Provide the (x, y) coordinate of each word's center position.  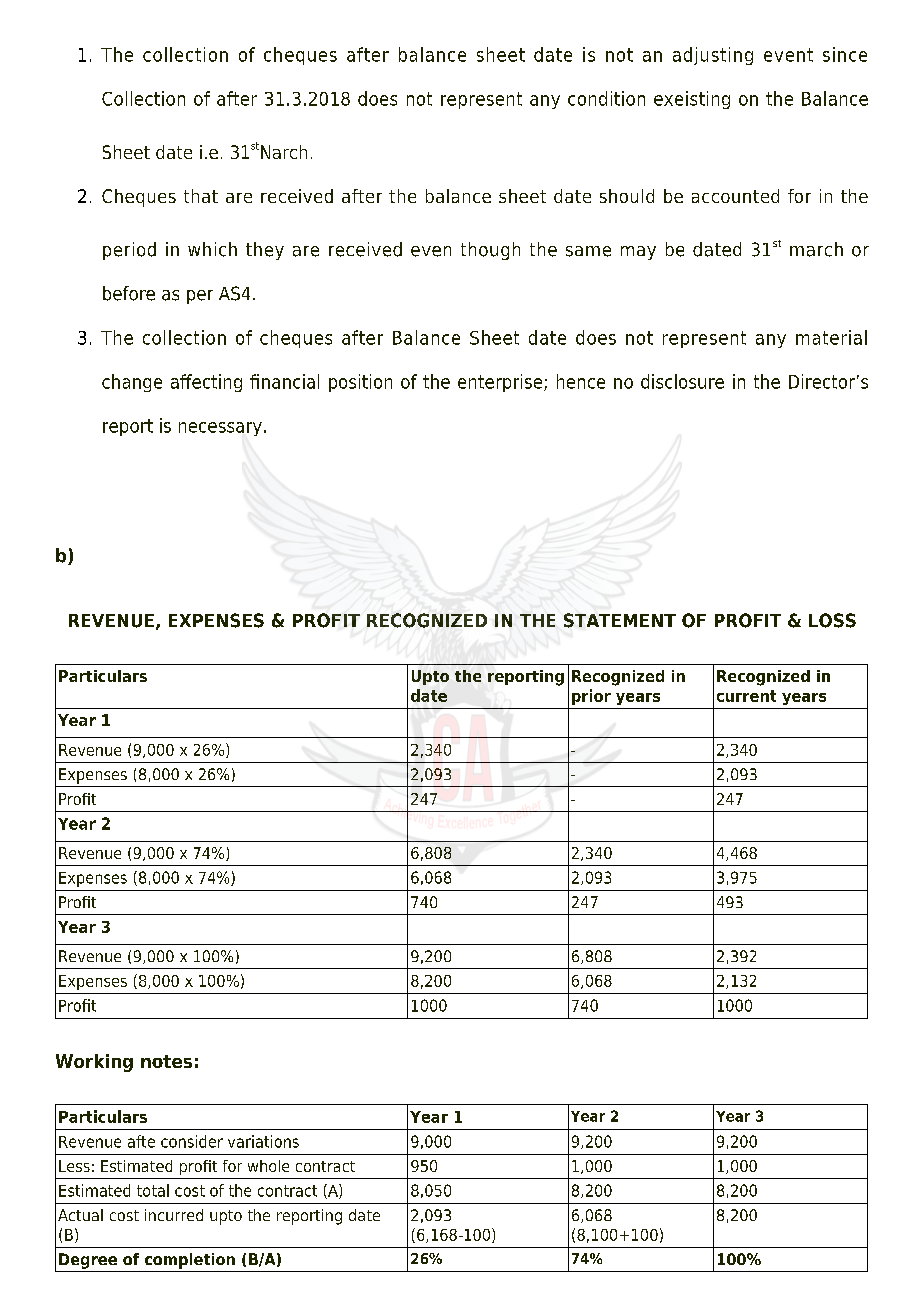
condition (606, 98)
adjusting (713, 56)
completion (190, 1261)
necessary (220, 429)
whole (268, 1166)
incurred (174, 1215)
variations (263, 1141)
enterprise (501, 383)
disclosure (682, 381)
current (746, 696)
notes (166, 1061)
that (201, 196)
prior (591, 697)
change (132, 383)
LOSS (832, 620)
